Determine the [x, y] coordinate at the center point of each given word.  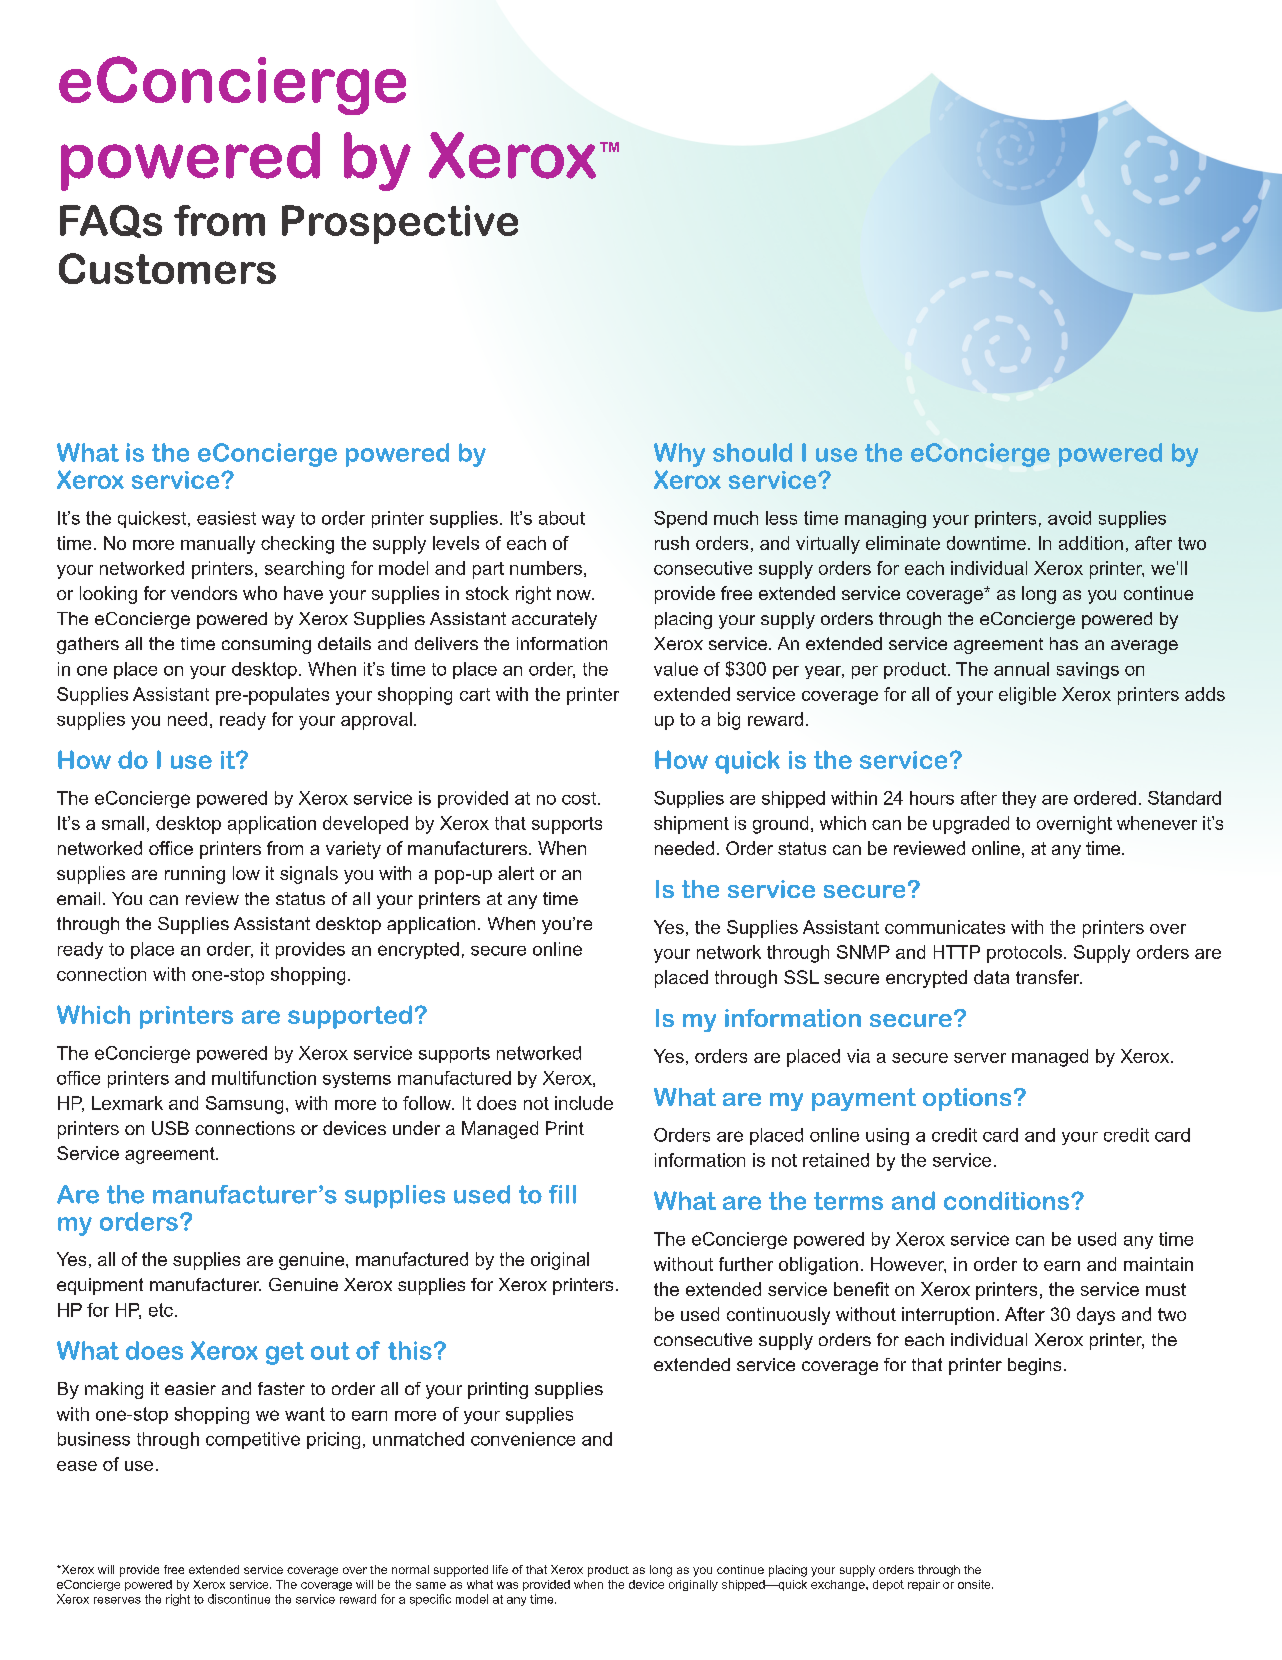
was [507, 1585]
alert [516, 873]
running [195, 875]
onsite [975, 1584]
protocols [1024, 954]
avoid [1069, 518]
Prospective [400, 224]
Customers [167, 268]
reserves [117, 1600]
